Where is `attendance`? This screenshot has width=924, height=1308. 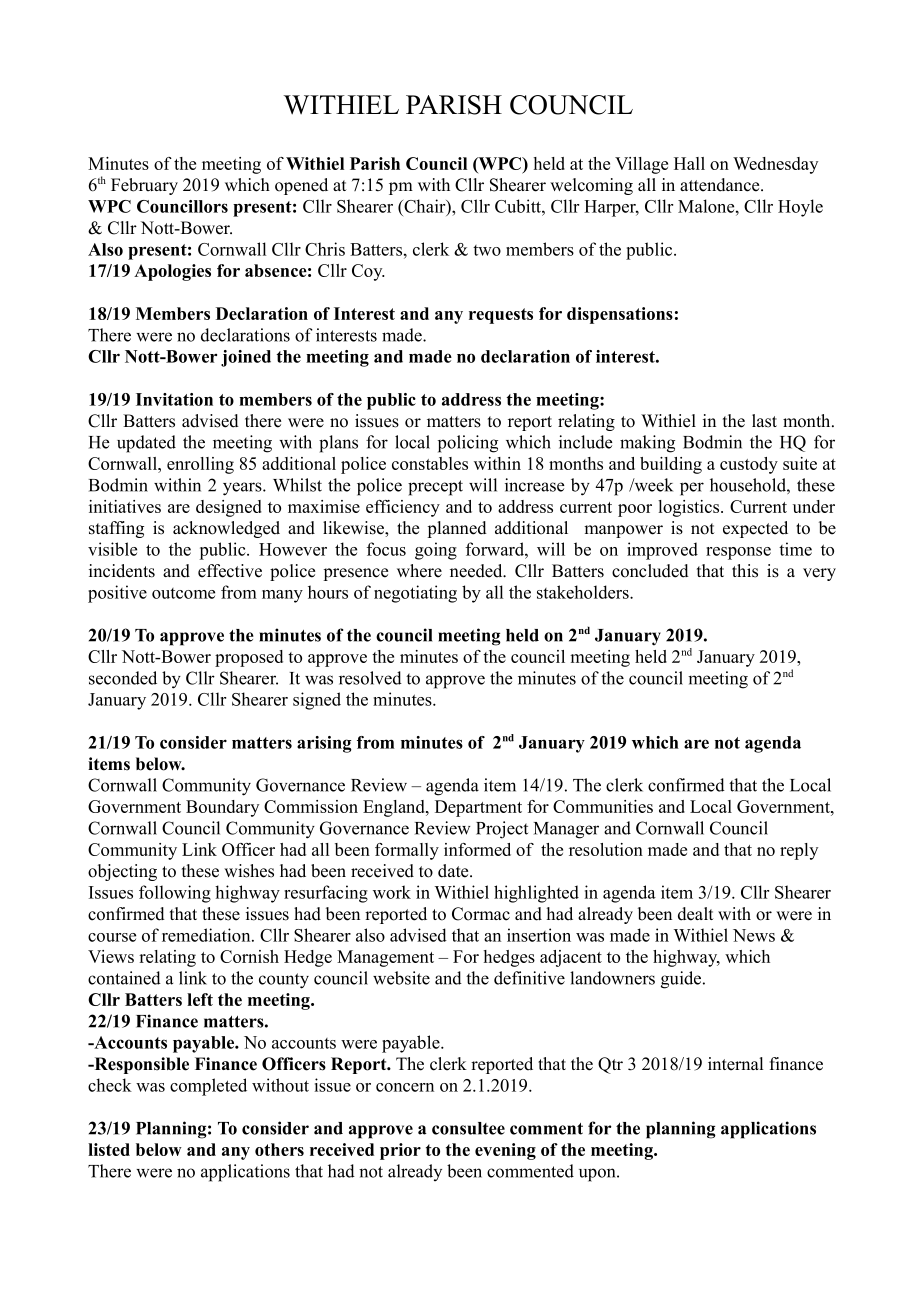 attendance is located at coordinates (721, 185).
